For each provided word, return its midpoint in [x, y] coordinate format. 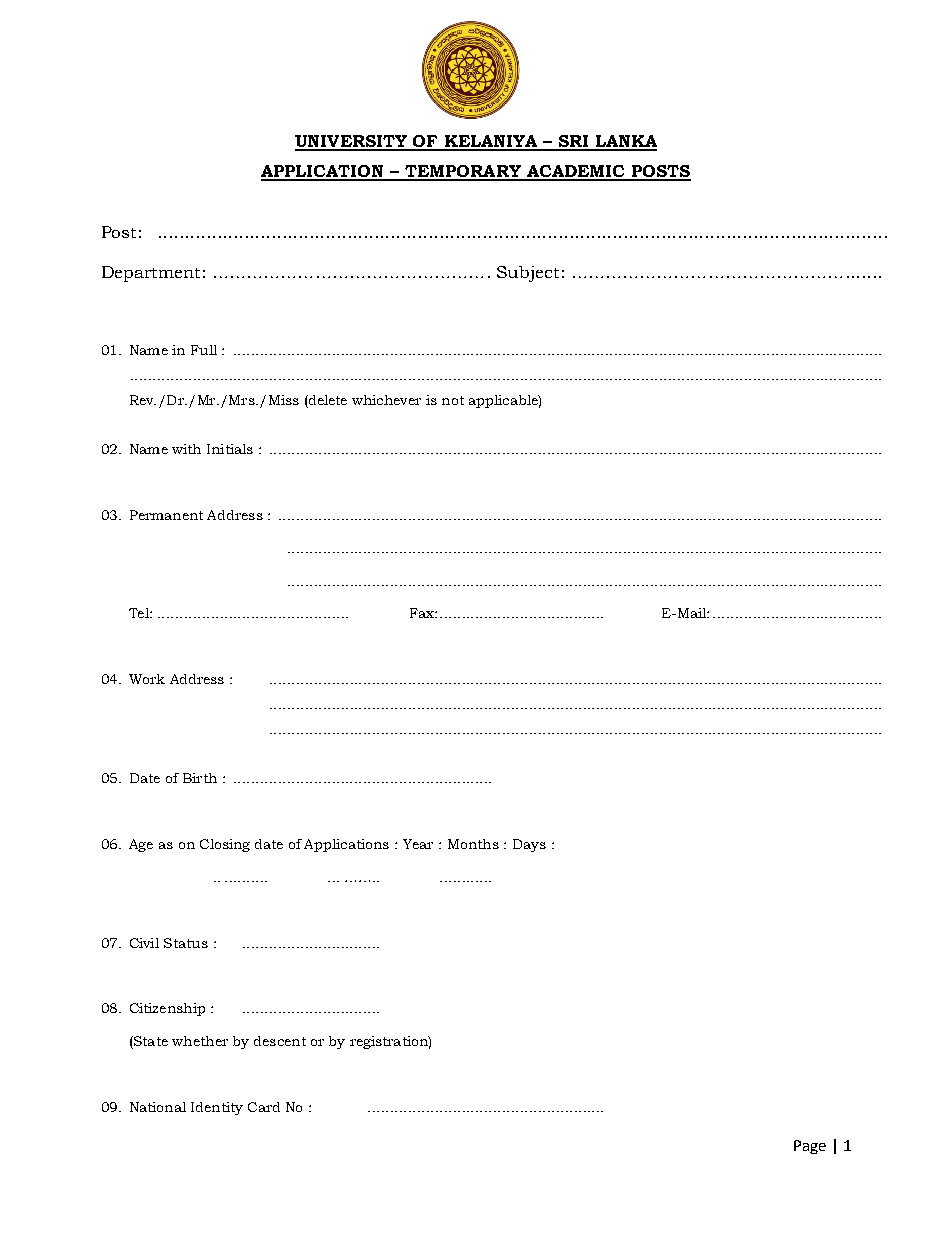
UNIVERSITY [352, 142]
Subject [528, 274]
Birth [200, 778]
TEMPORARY [463, 172]
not [453, 400]
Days [529, 845]
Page [810, 1147]
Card [264, 1107]
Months [473, 844]
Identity [217, 1108]
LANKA [625, 142]
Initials [230, 449]
